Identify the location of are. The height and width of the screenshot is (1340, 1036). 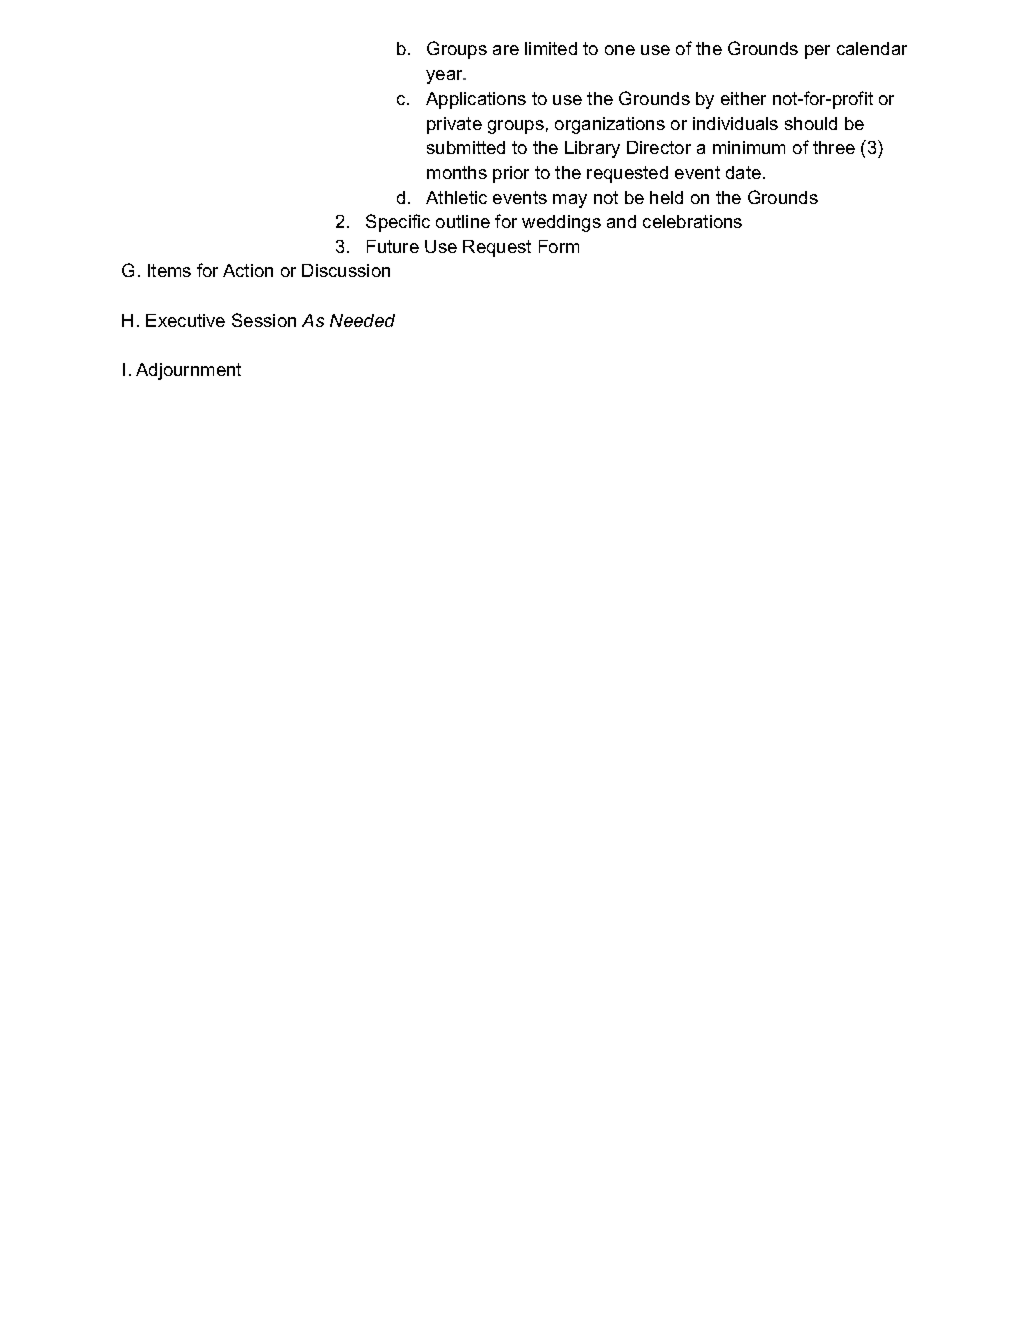
(506, 50).
